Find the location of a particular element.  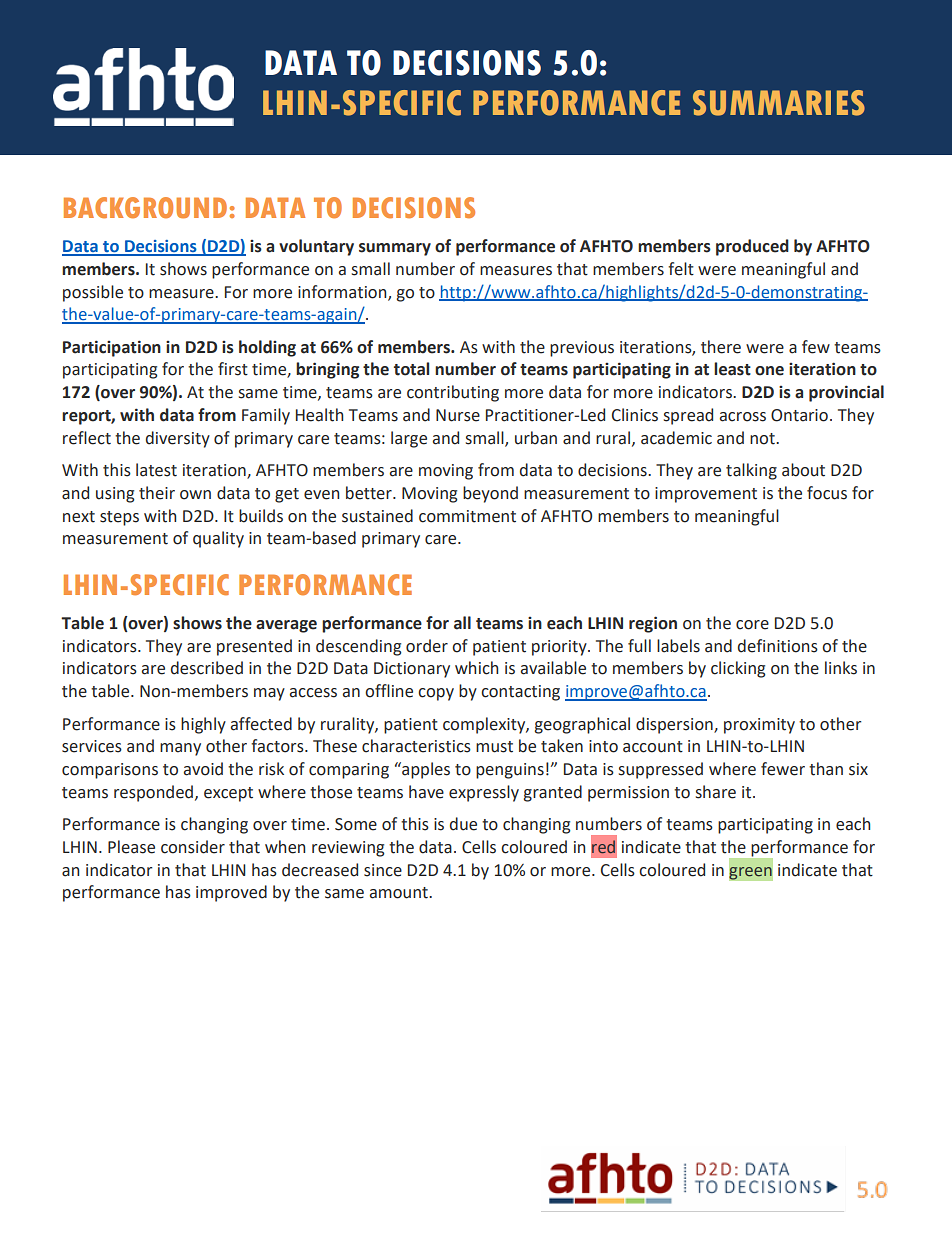

consider is located at coordinates (193, 847).
